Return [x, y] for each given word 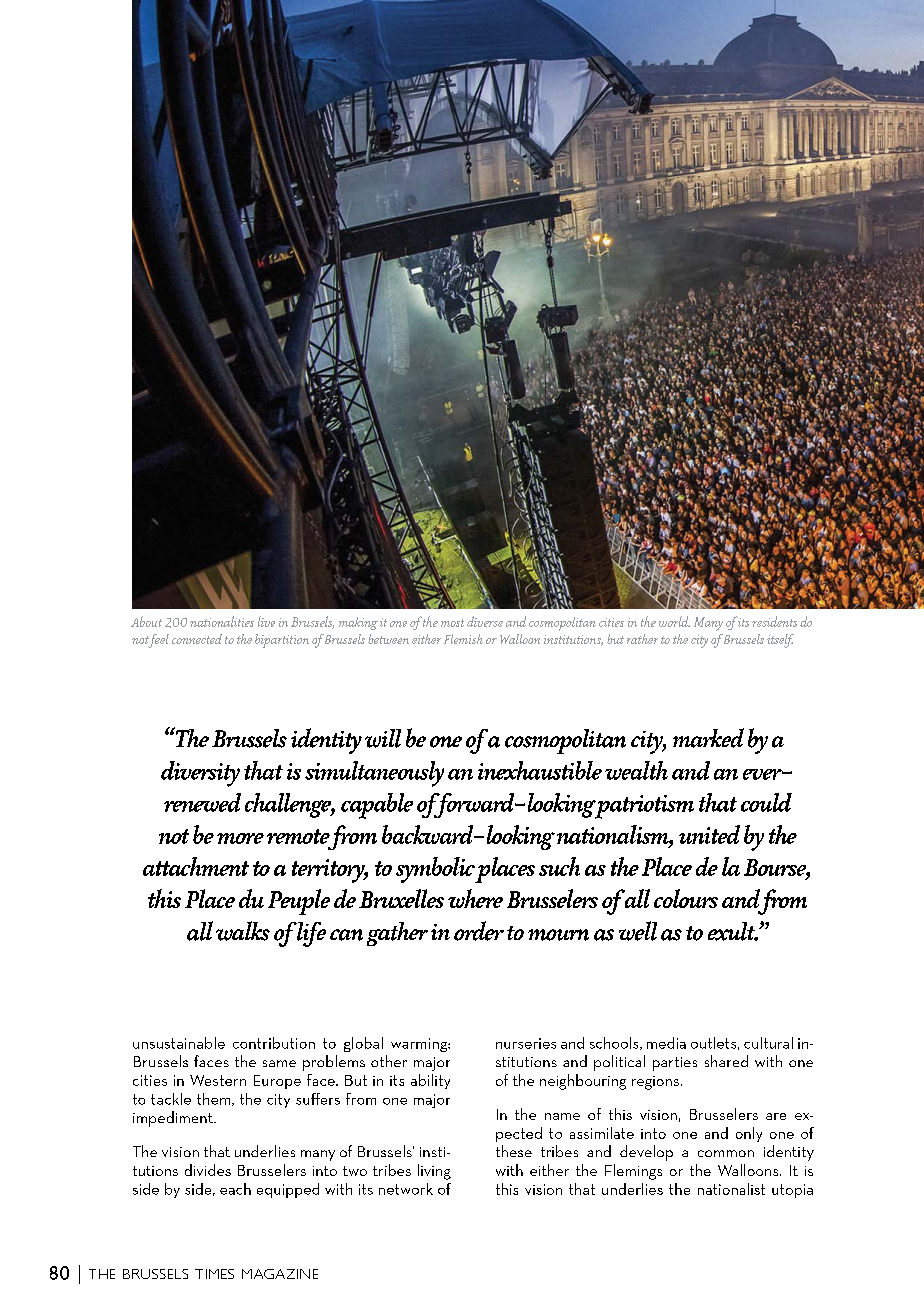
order [479, 931]
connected [197, 639]
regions [655, 1083]
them [215, 1099]
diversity [200, 774]
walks [243, 931]
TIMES [214, 1274]
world [674, 621]
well [638, 931]
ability [430, 1081]
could [766, 802]
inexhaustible [540, 770]
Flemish [463, 639]
